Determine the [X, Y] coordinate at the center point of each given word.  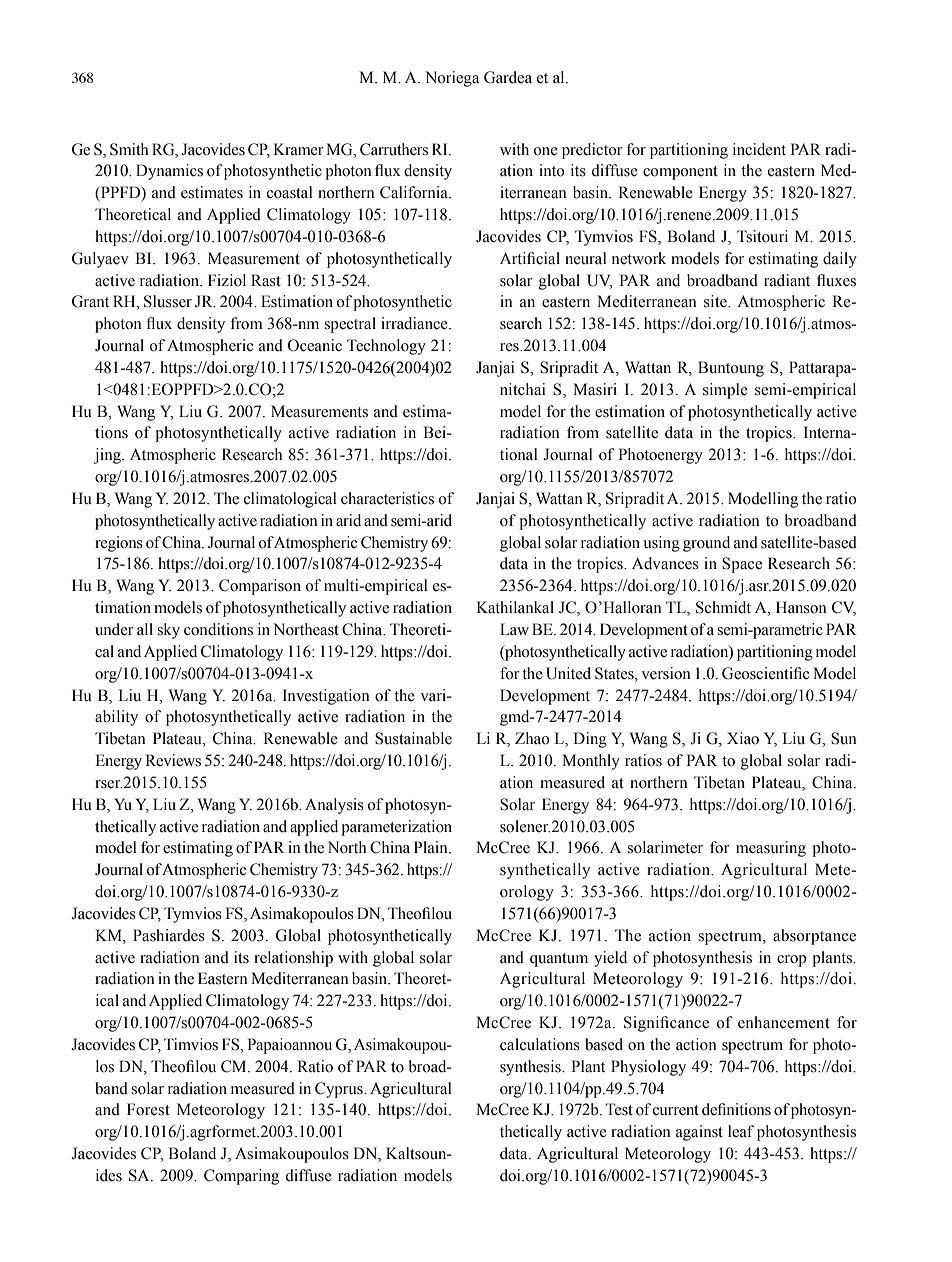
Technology [386, 347]
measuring [771, 849]
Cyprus [340, 1090]
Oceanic [315, 345]
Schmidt [723, 607]
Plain [432, 847]
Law [514, 629]
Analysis [334, 806]
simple [725, 391]
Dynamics [169, 172]
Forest [148, 1109]
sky [168, 631]
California [415, 192]
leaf [741, 1131]
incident [759, 149]
